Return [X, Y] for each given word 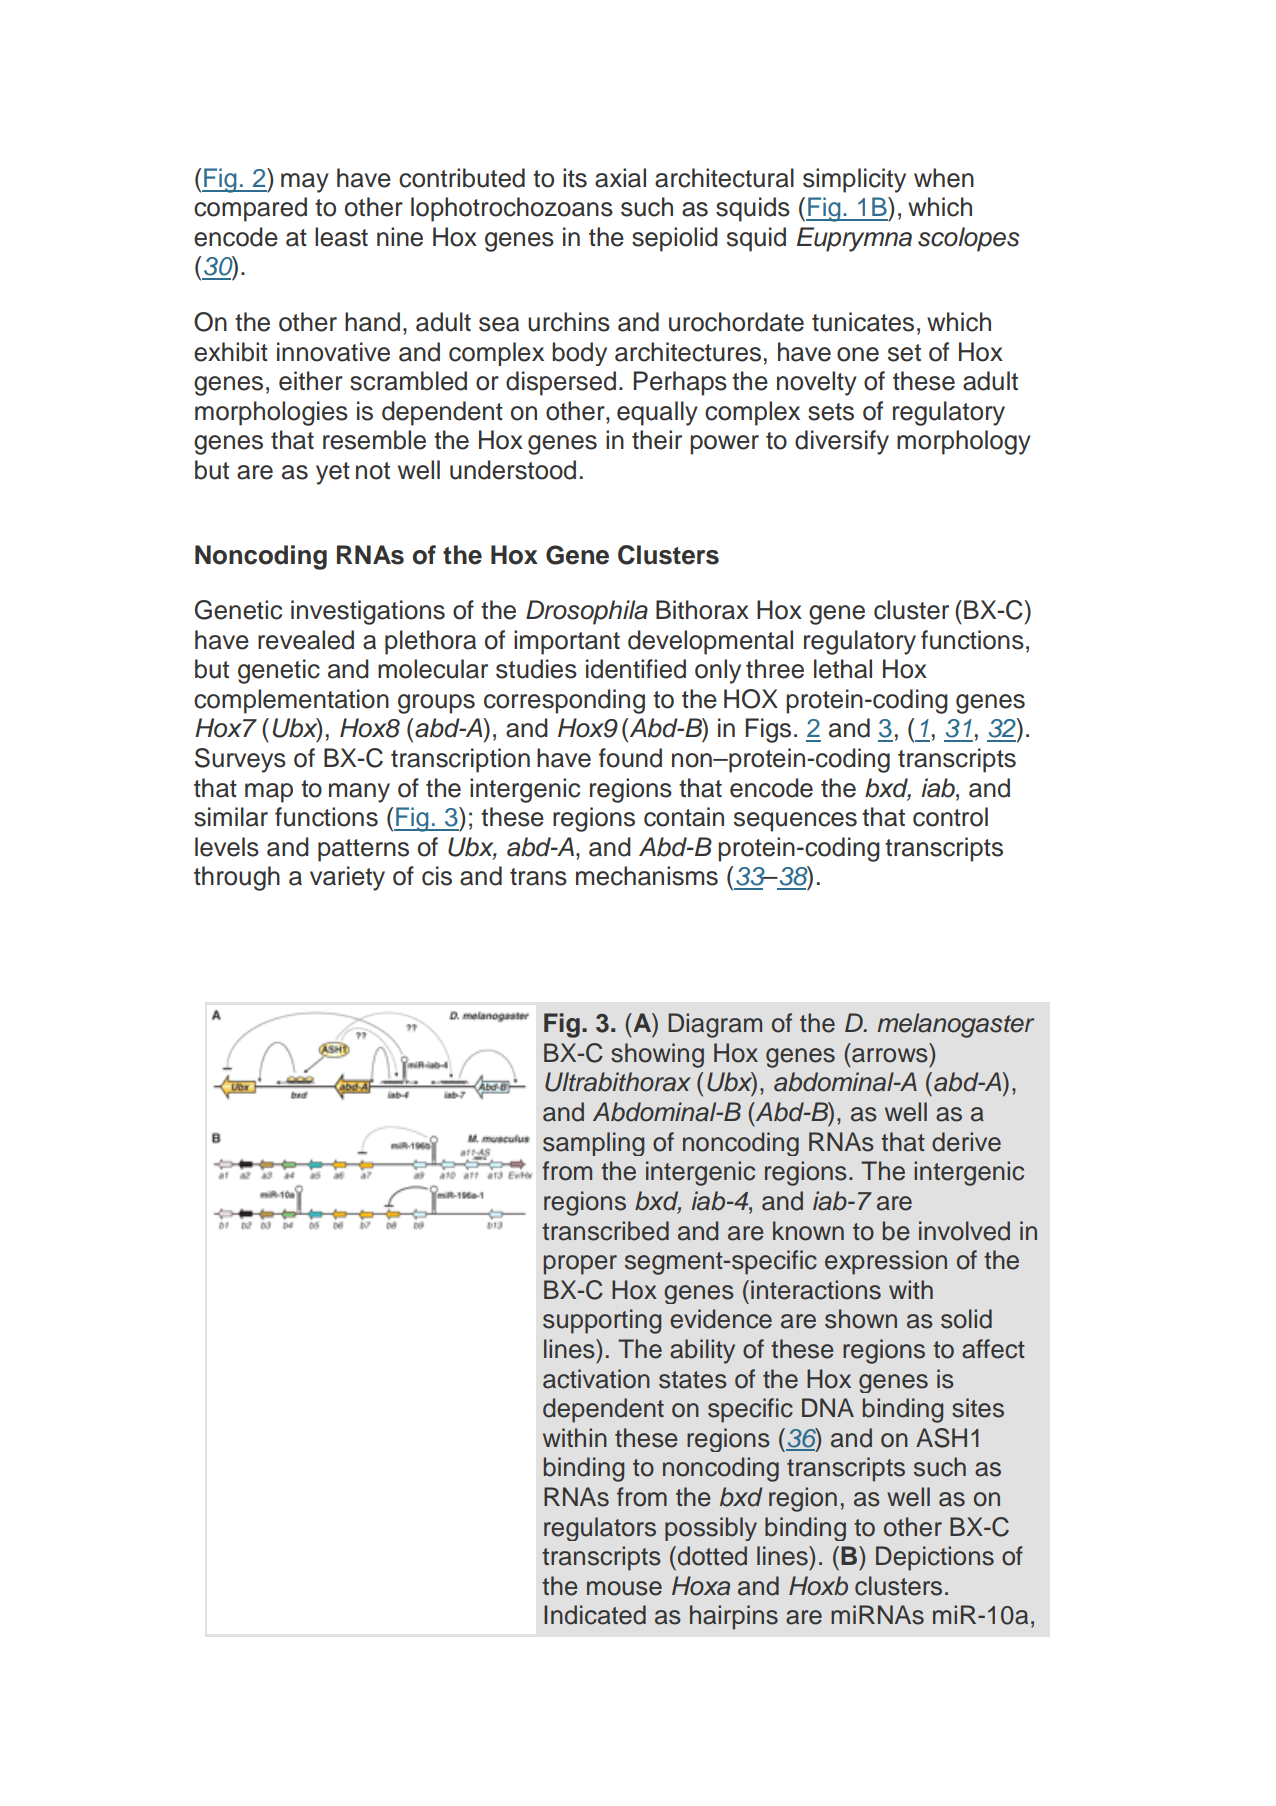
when [944, 178]
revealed [306, 640]
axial [620, 178]
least [341, 237]
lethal [843, 669]
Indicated [595, 1615]
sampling [593, 1144]
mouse [624, 1588]
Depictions [935, 1558]
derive [966, 1142]
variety [347, 878]
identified [636, 669]
